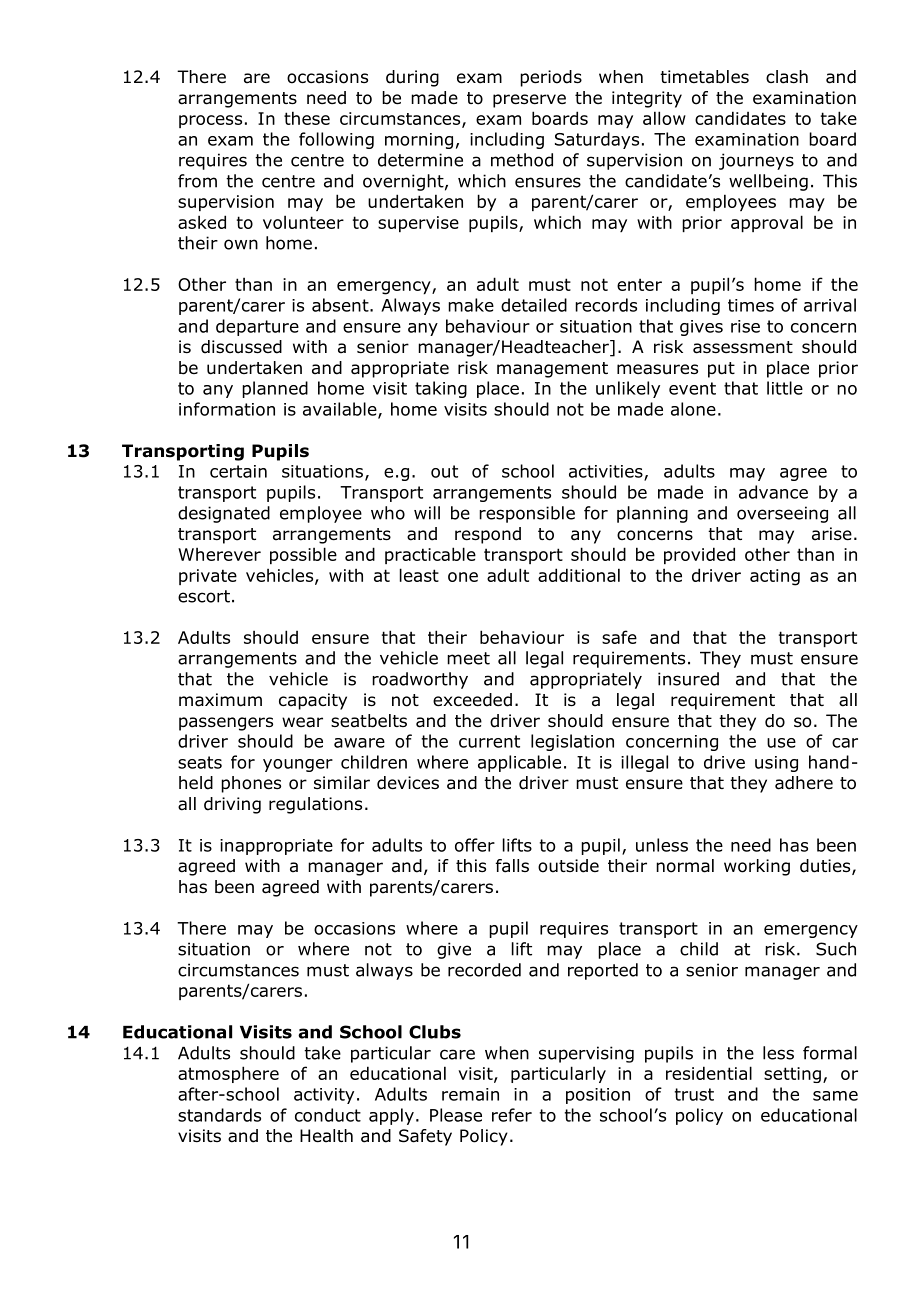  Describe the element at coordinates (792, 1075) in the page. I see `setting` at that location.
